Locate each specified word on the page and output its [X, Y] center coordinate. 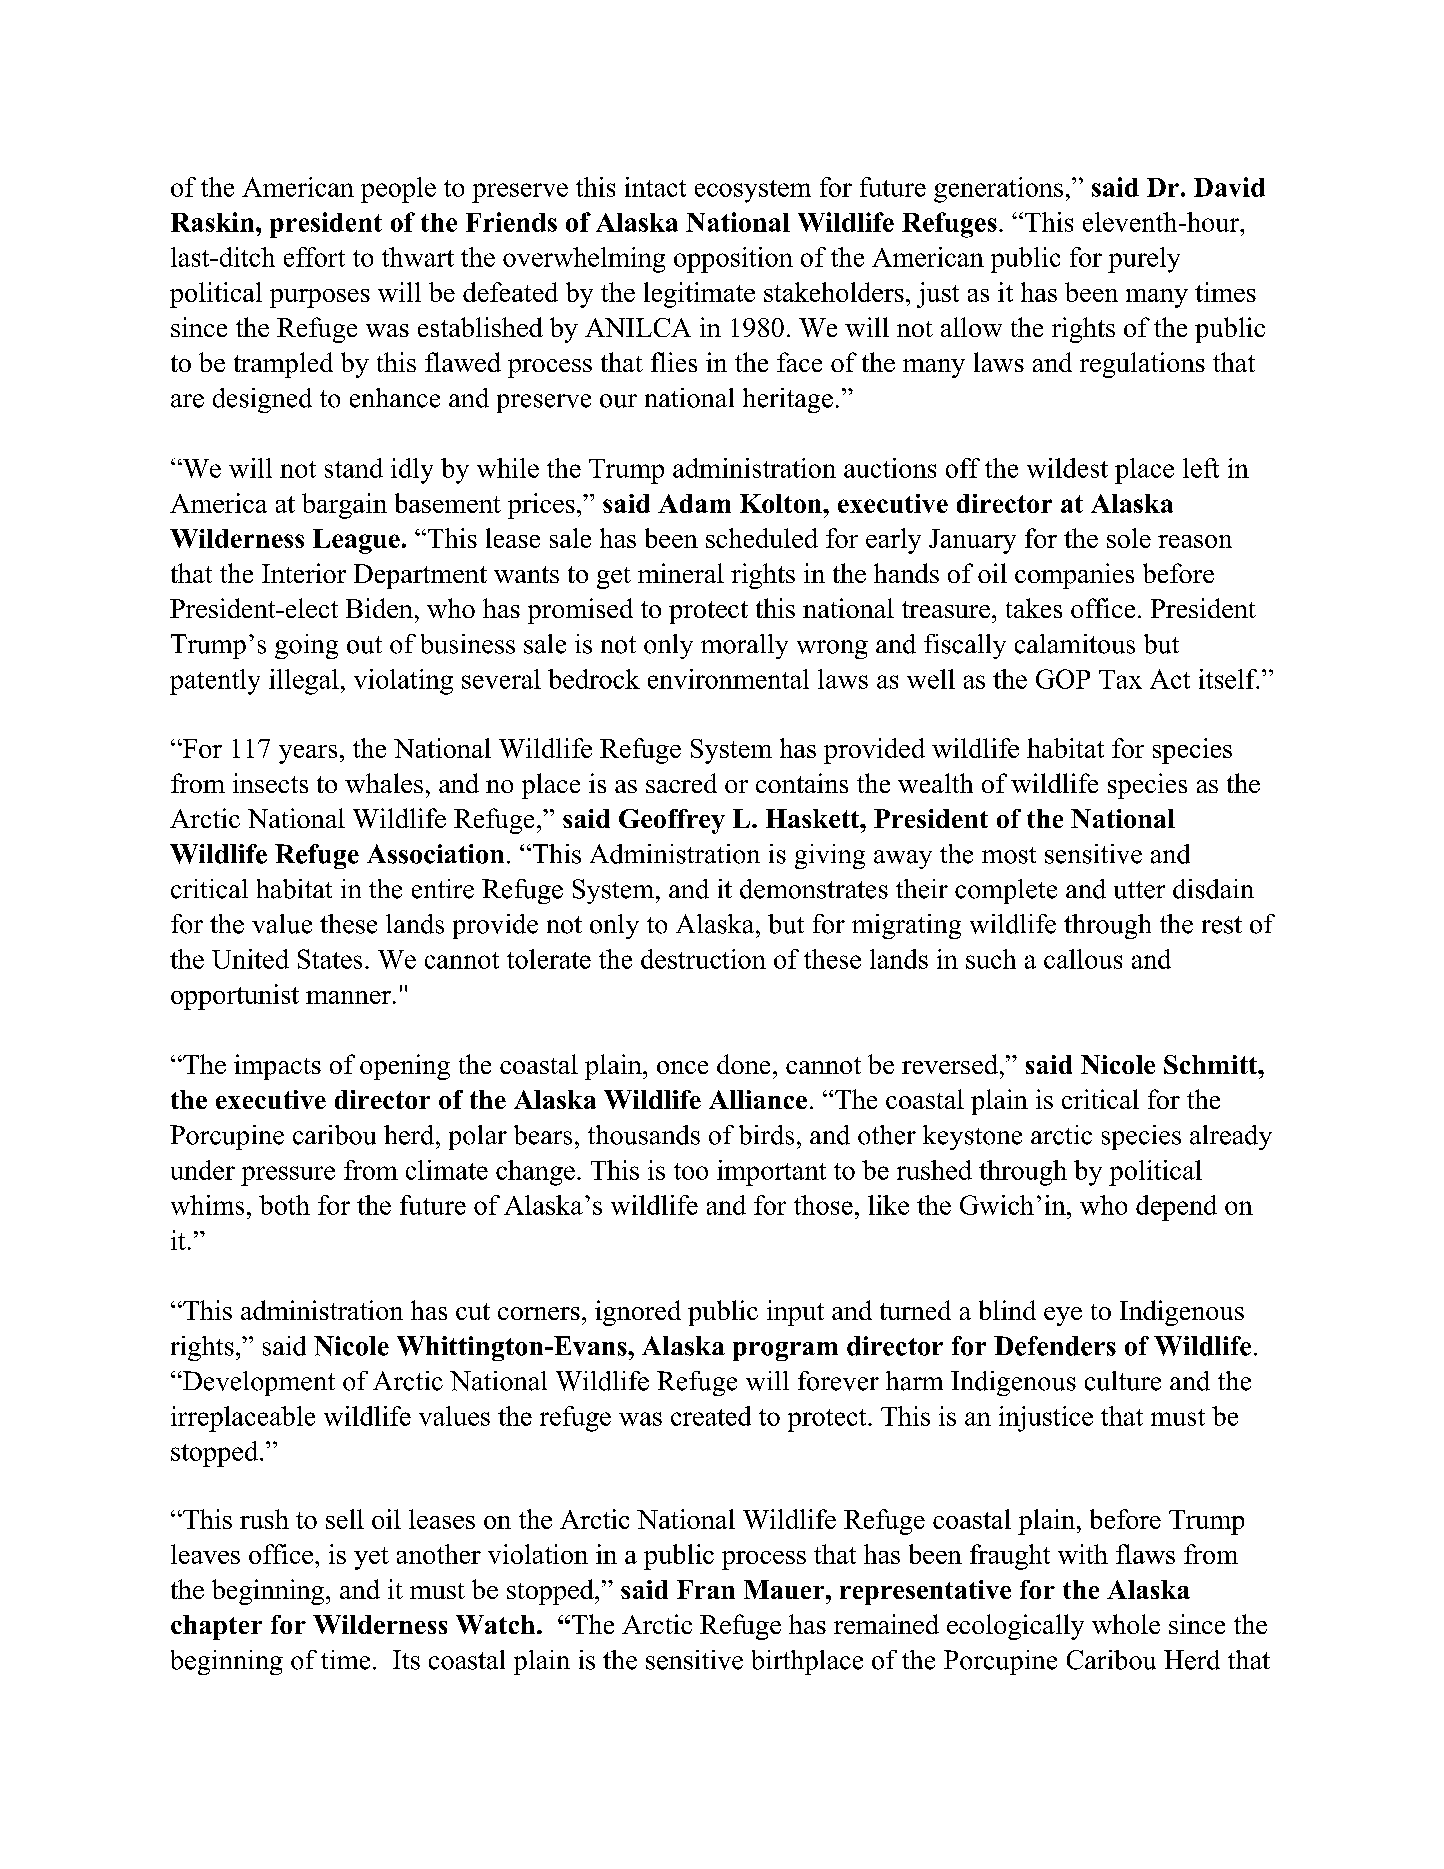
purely [1144, 260]
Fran [706, 1589]
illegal [304, 682]
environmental [728, 679]
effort [314, 257]
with [1083, 1554]
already [1231, 1137]
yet [371, 1558]
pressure [288, 1176]
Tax [1120, 679]
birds [766, 1135]
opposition [733, 260]
